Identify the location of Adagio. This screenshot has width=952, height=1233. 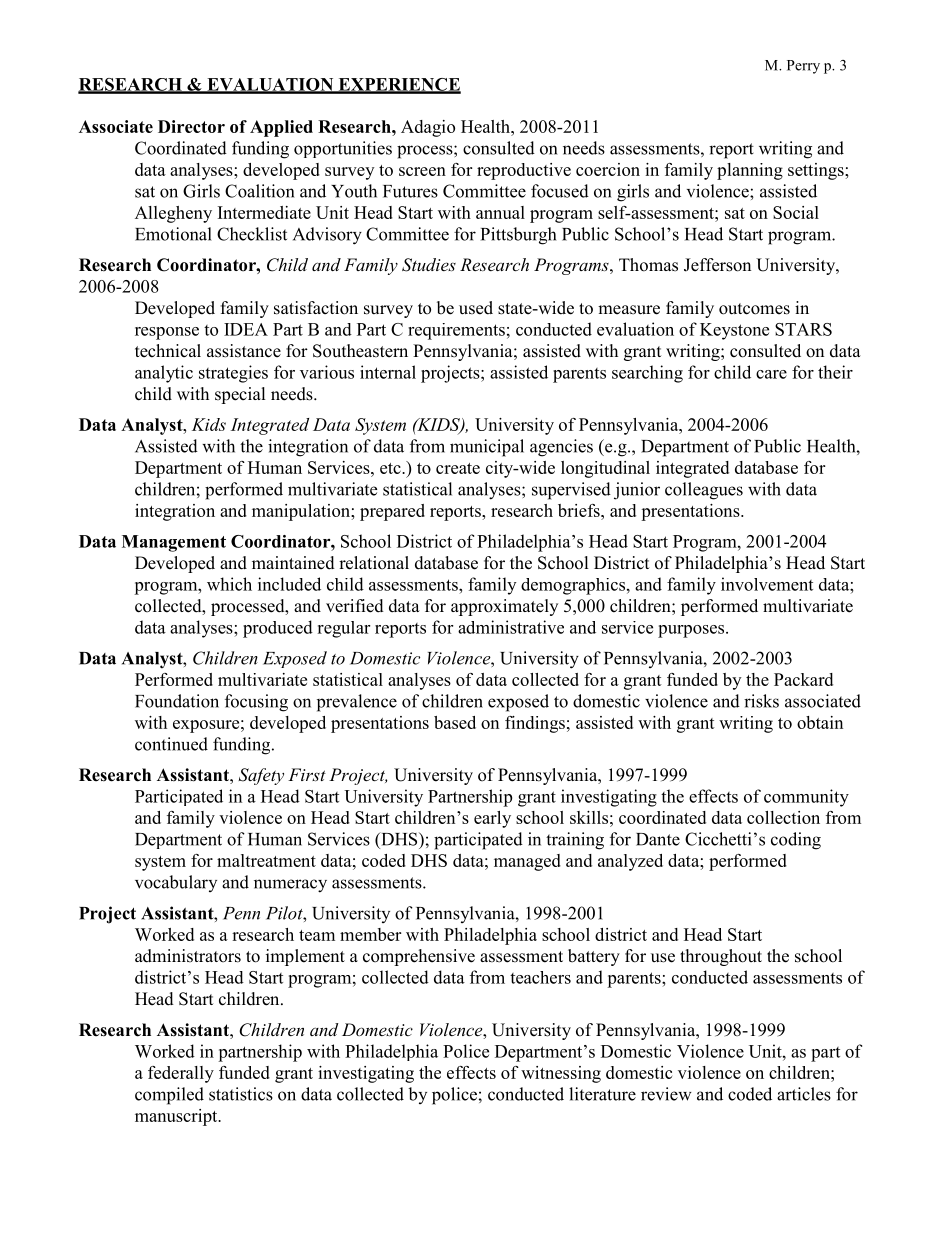
(428, 128).
